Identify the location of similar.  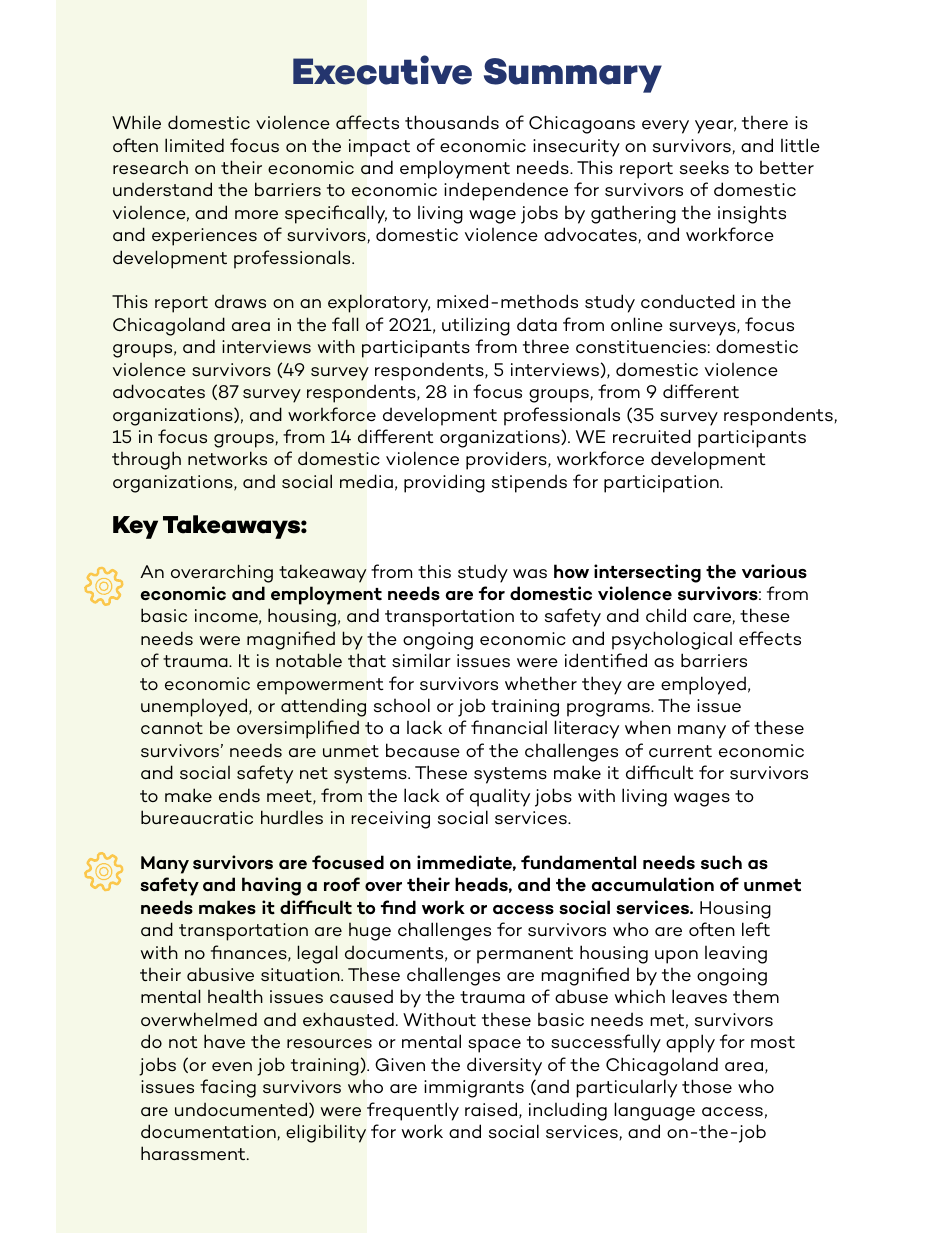
(421, 660).
